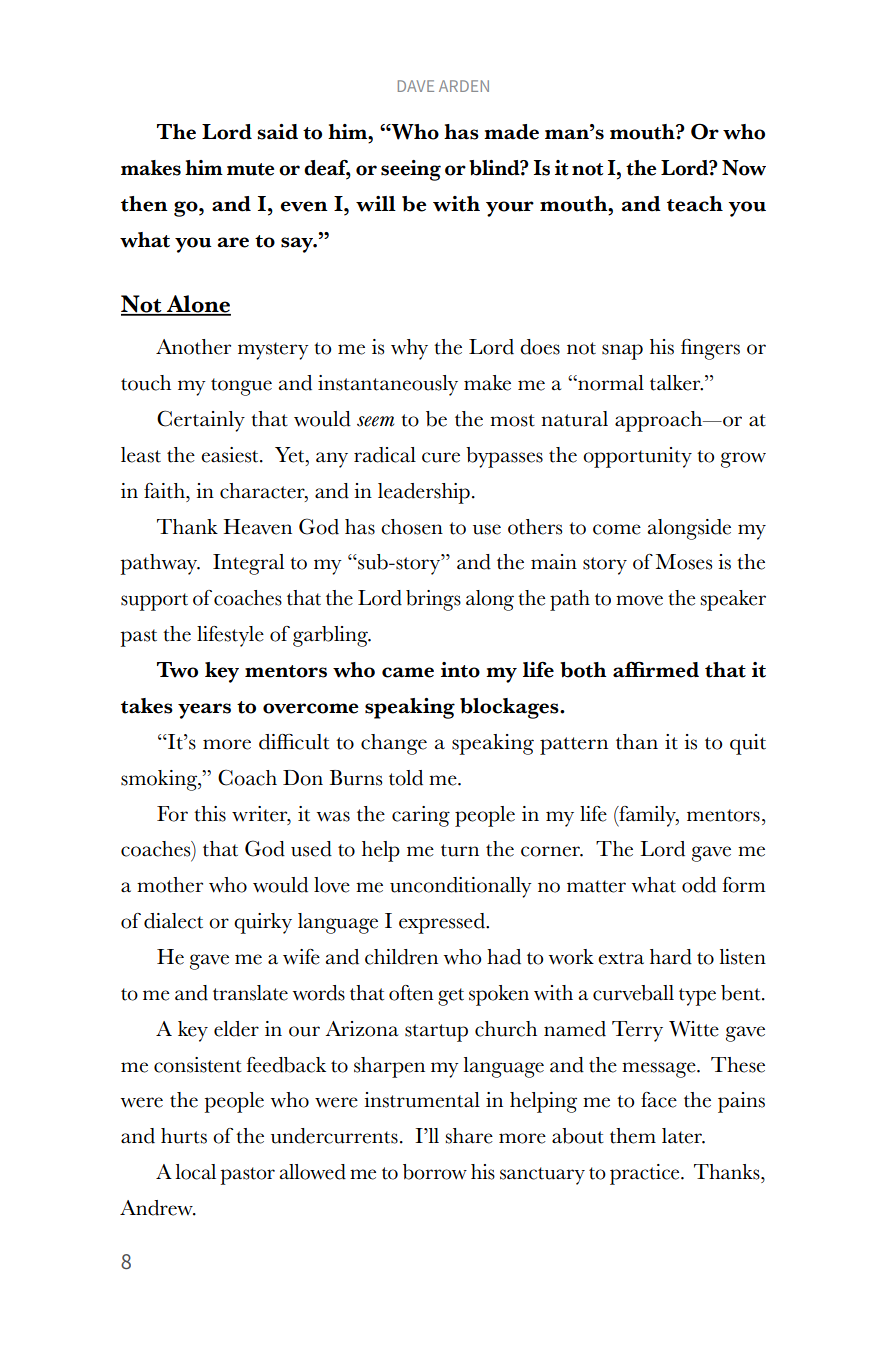 The height and width of the screenshot is (1372, 887). What do you see at coordinates (441, 457) in the screenshot?
I see `cure` at bounding box center [441, 457].
